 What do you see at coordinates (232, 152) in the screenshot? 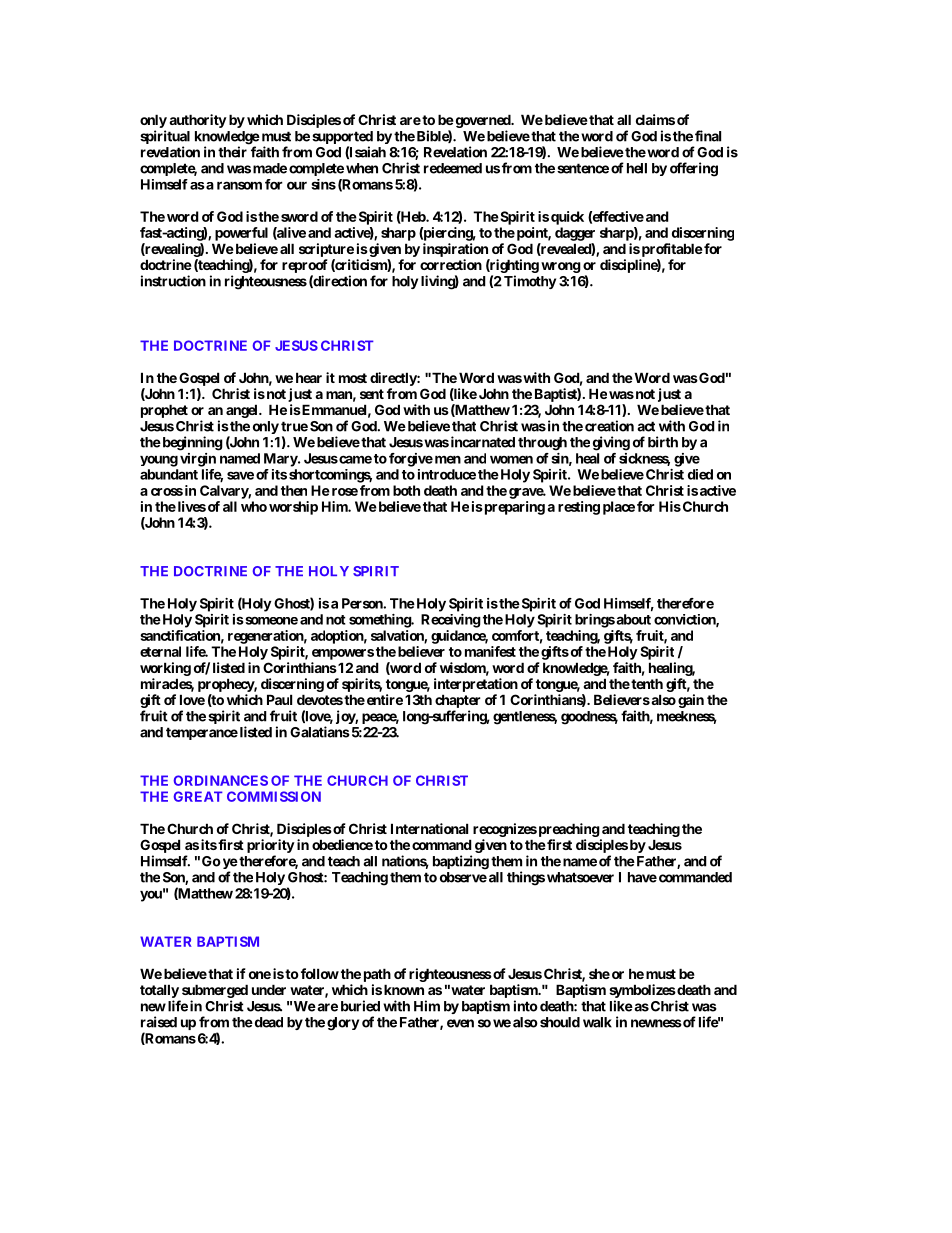
I see `their` at bounding box center [232, 152].
